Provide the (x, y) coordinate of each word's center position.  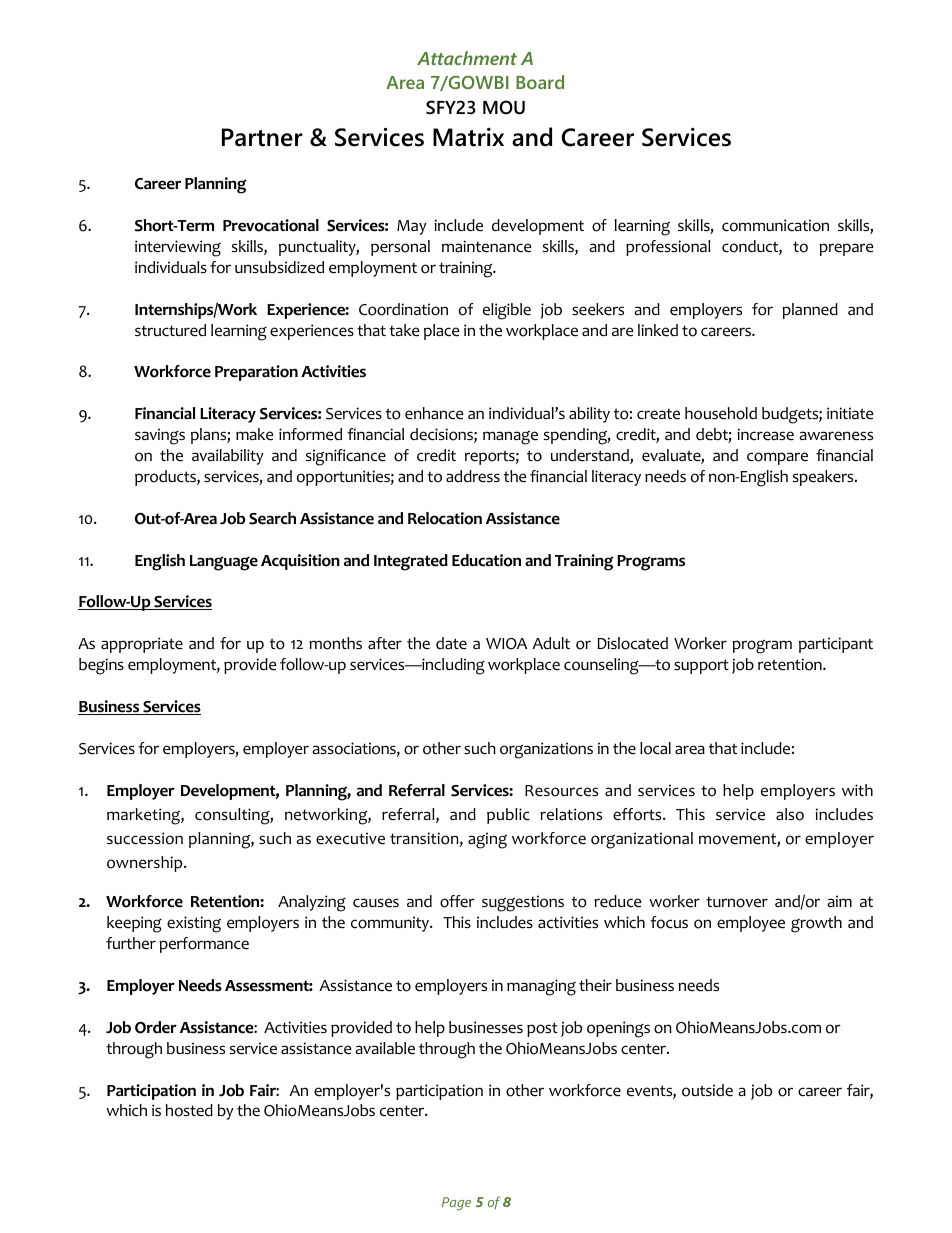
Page (456, 1203)
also (790, 814)
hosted (189, 1110)
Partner (262, 137)
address (473, 476)
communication (775, 225)
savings (160, 436)
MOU (504, 107)
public (508, 816)
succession (145, 838)
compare (777, 458)
